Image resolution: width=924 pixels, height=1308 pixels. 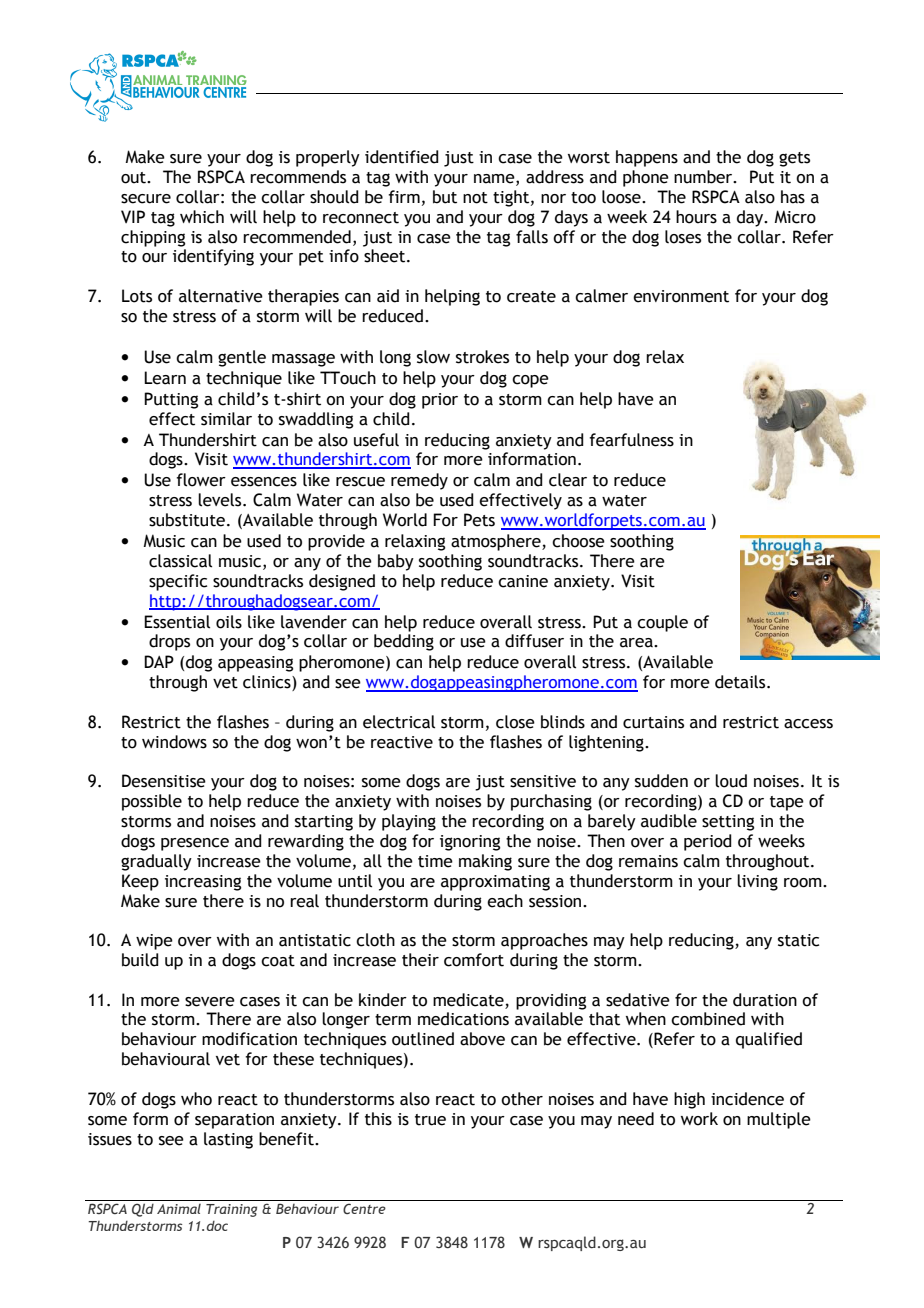 I want to click on fearfulness, so click(x=631, y=440).
